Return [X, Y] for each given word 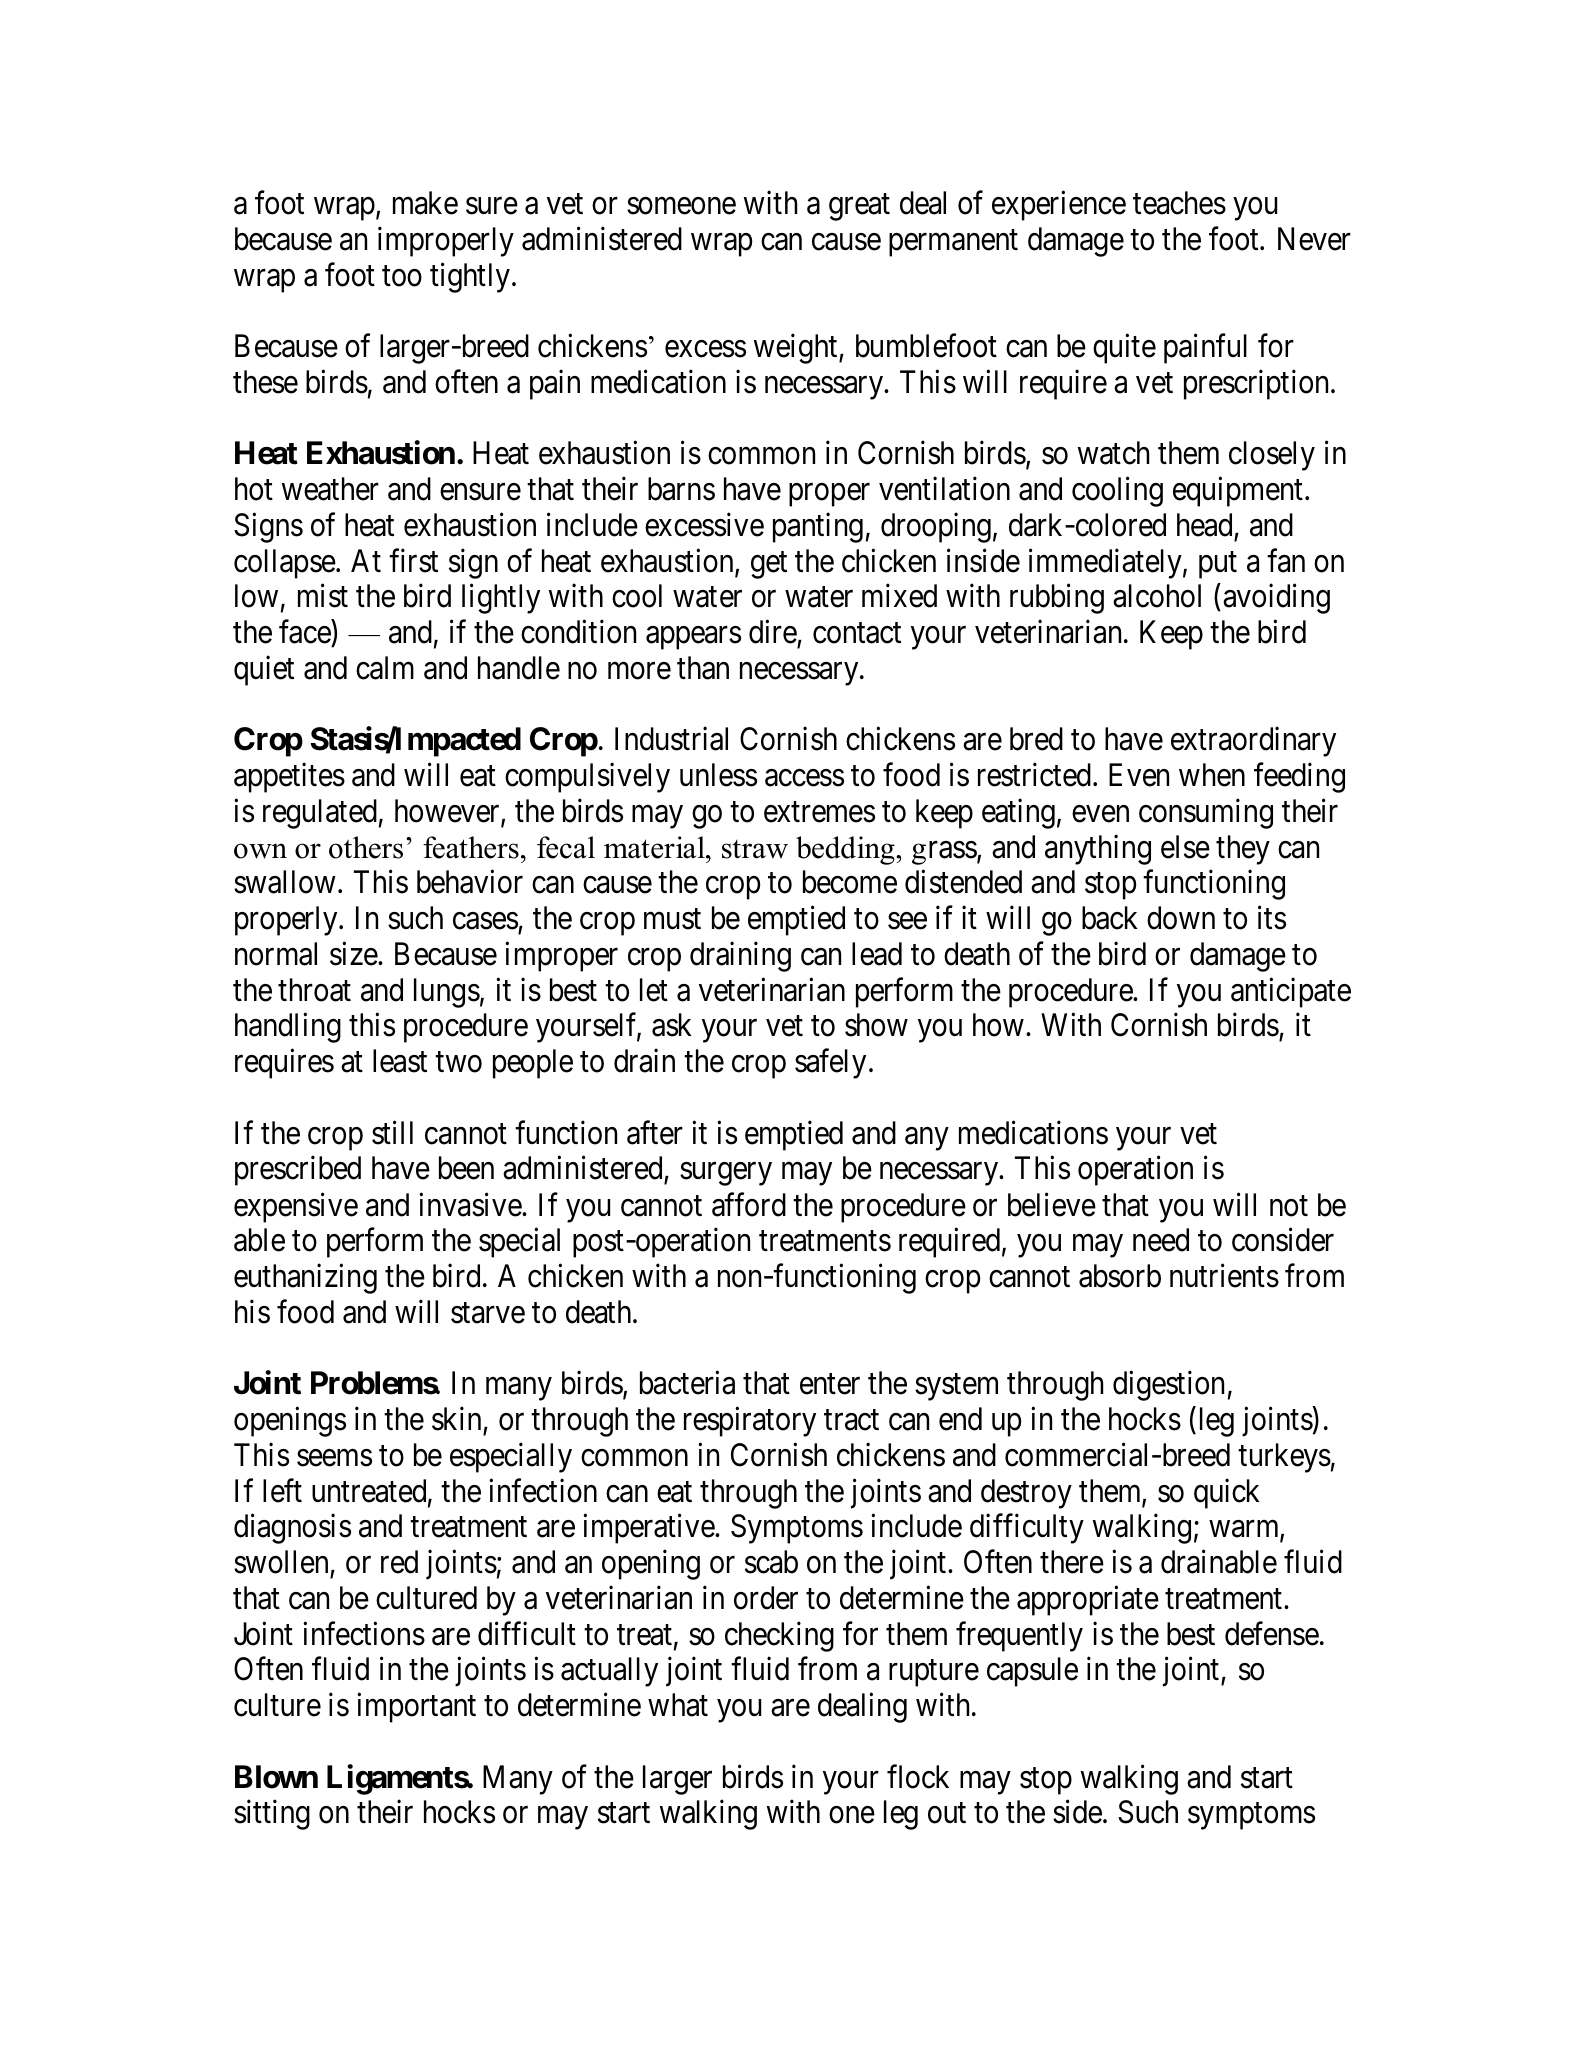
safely [830, 1064]
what [678, 1705]
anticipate [1291, 993]
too [402, 276]
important [416, 1708]
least [400, 1061]
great [859, 207]
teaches [1179, 203]
